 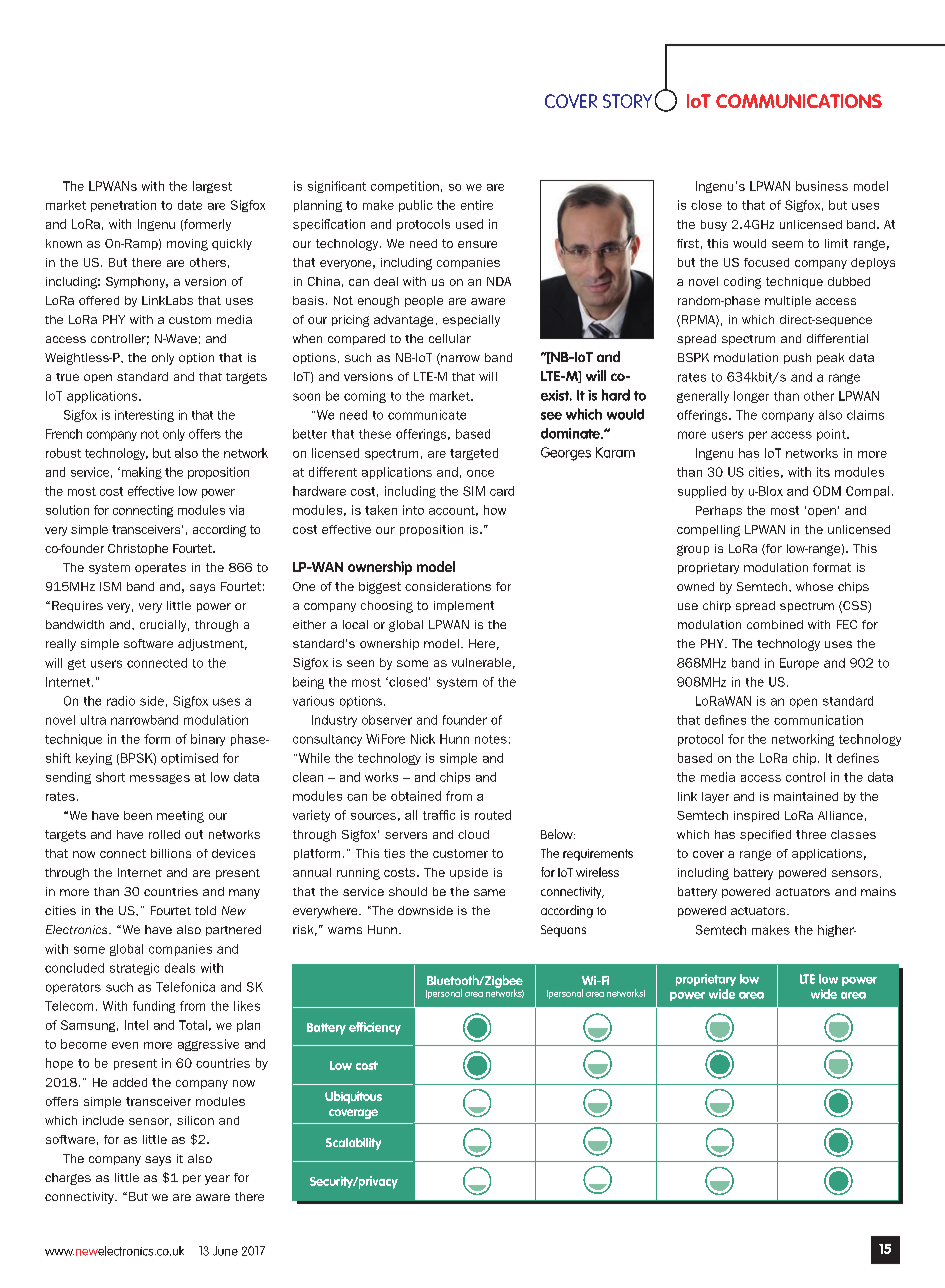 I want to click on notes, so click(x=491, y=739).
